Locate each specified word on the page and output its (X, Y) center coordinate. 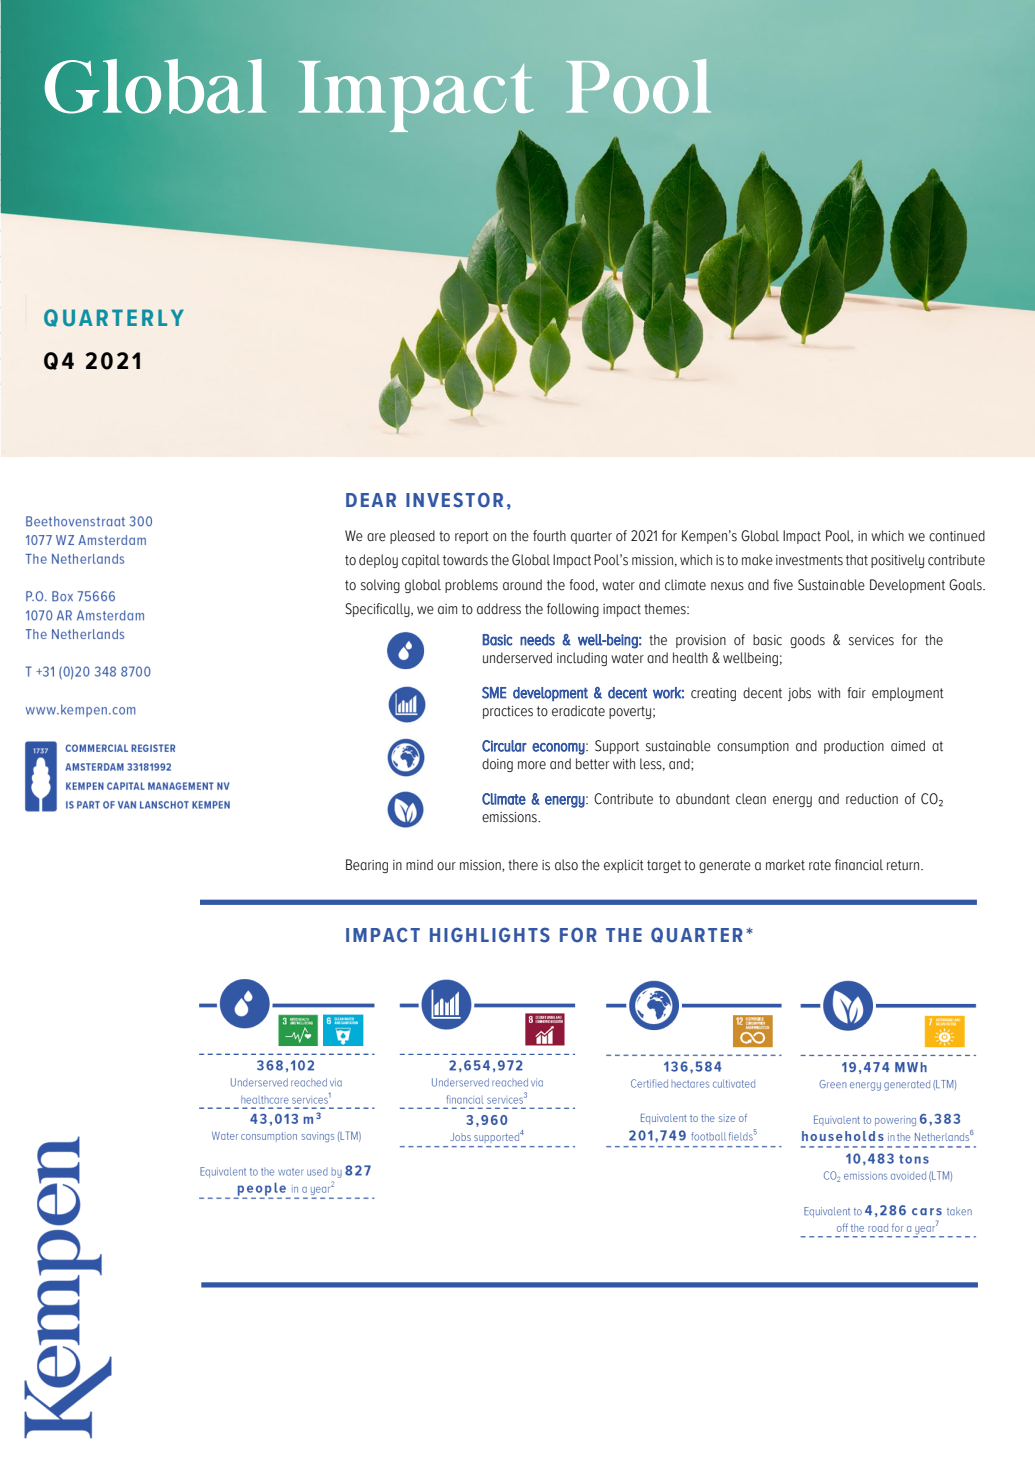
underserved (517, 658)
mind (419, 865)
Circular (504, 746)
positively (897, 561)
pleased (412, 537)
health (690, 658)
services (871, 640)
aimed (908, 746)
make (757, 560)
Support (617, 747)
